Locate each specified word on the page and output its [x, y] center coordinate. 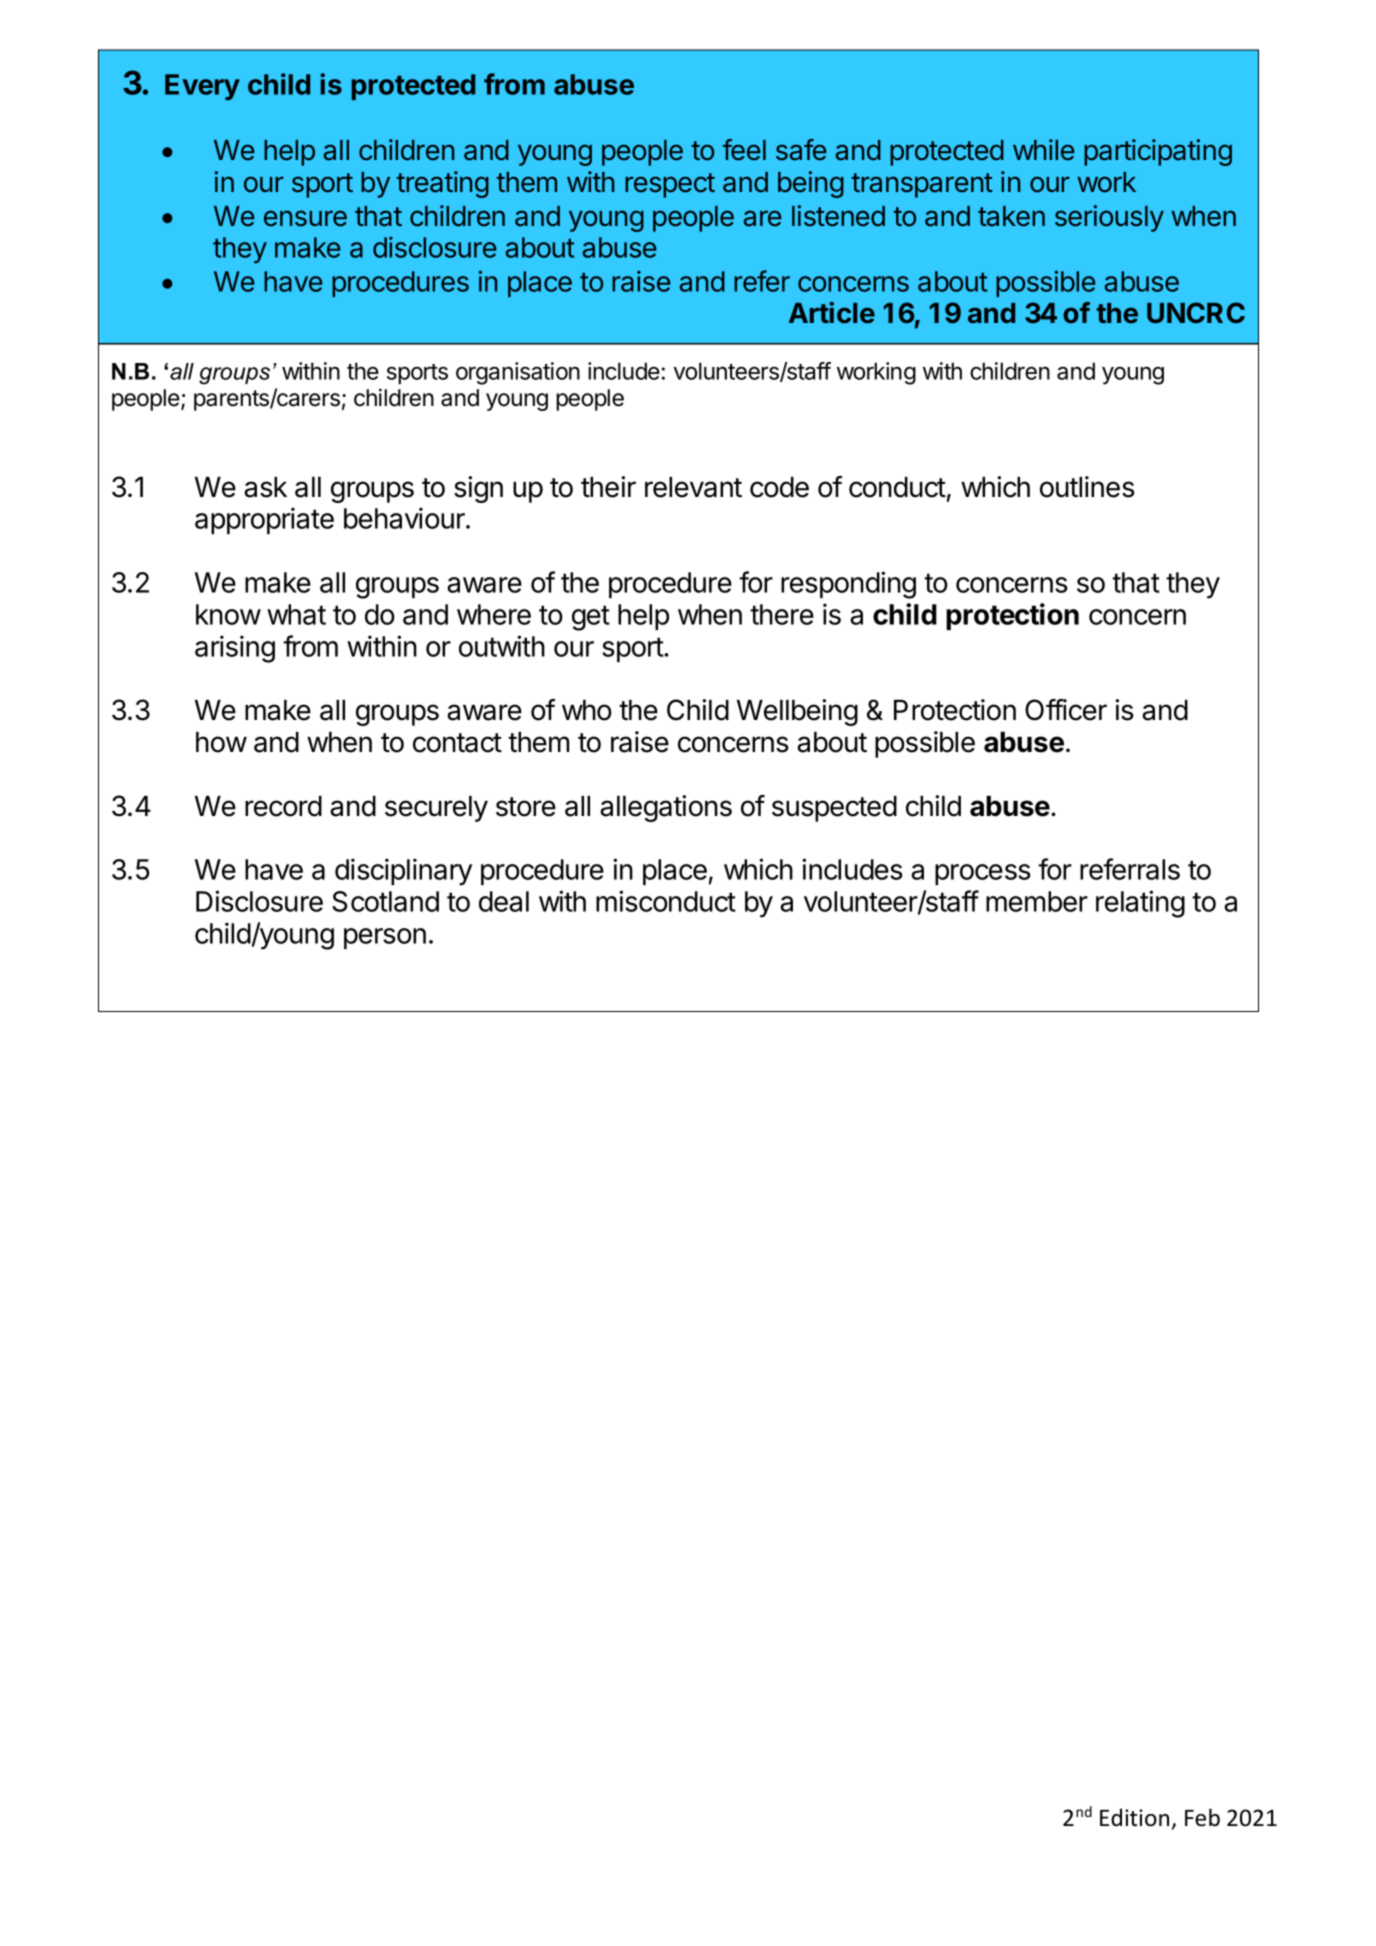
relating [1140, 904]
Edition [1134, 1817]
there [782, 614]
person [385, 938]
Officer [1066, 710]
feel [744, 150]
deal [504, 901]
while [1044, 150]
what [296, 614]
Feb [1202, 1817]
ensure [305, 218]
